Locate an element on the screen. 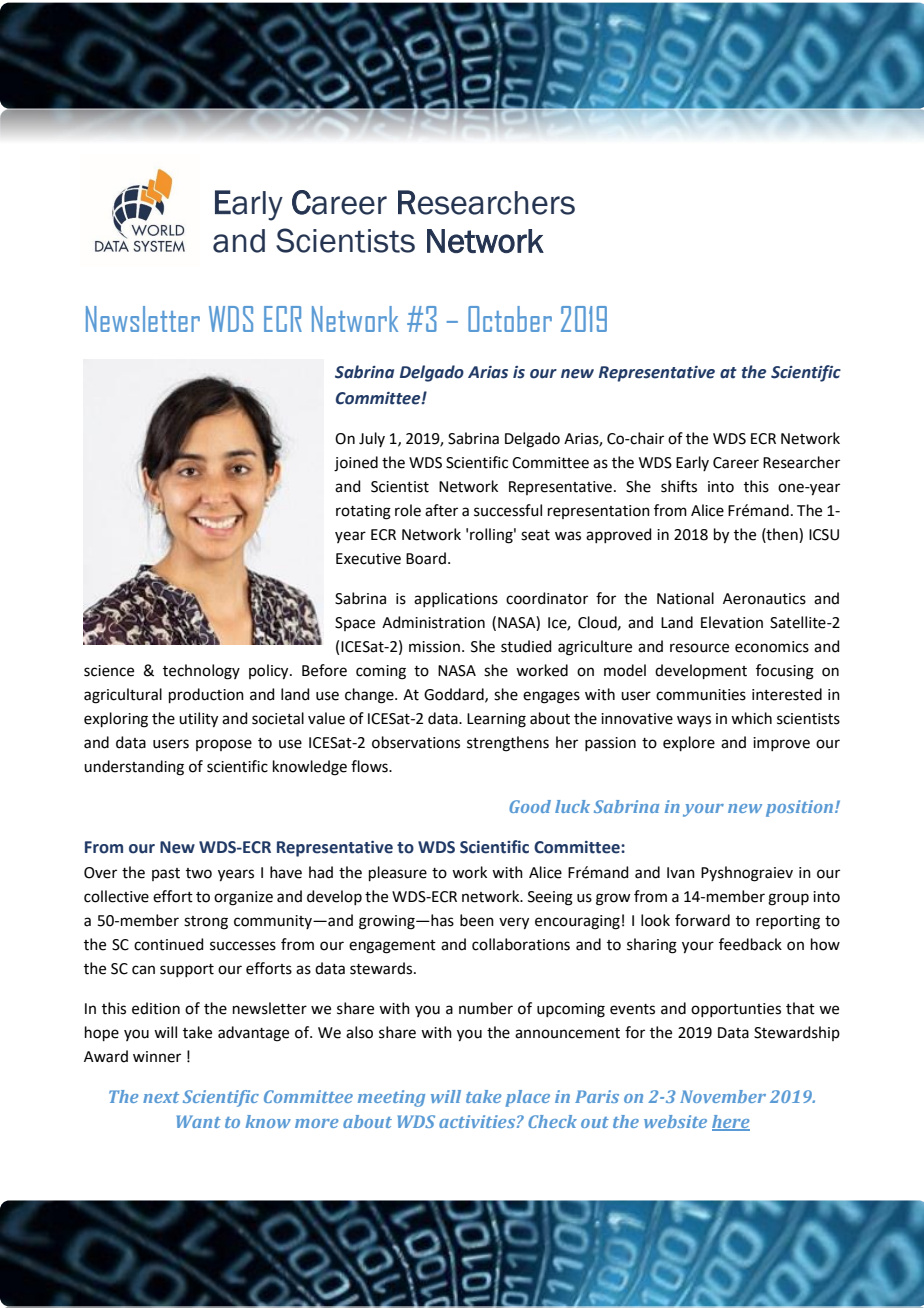 Image resolution: width=924 pixels, height=1308 pixels. October is located at coordinates (510, 319).
